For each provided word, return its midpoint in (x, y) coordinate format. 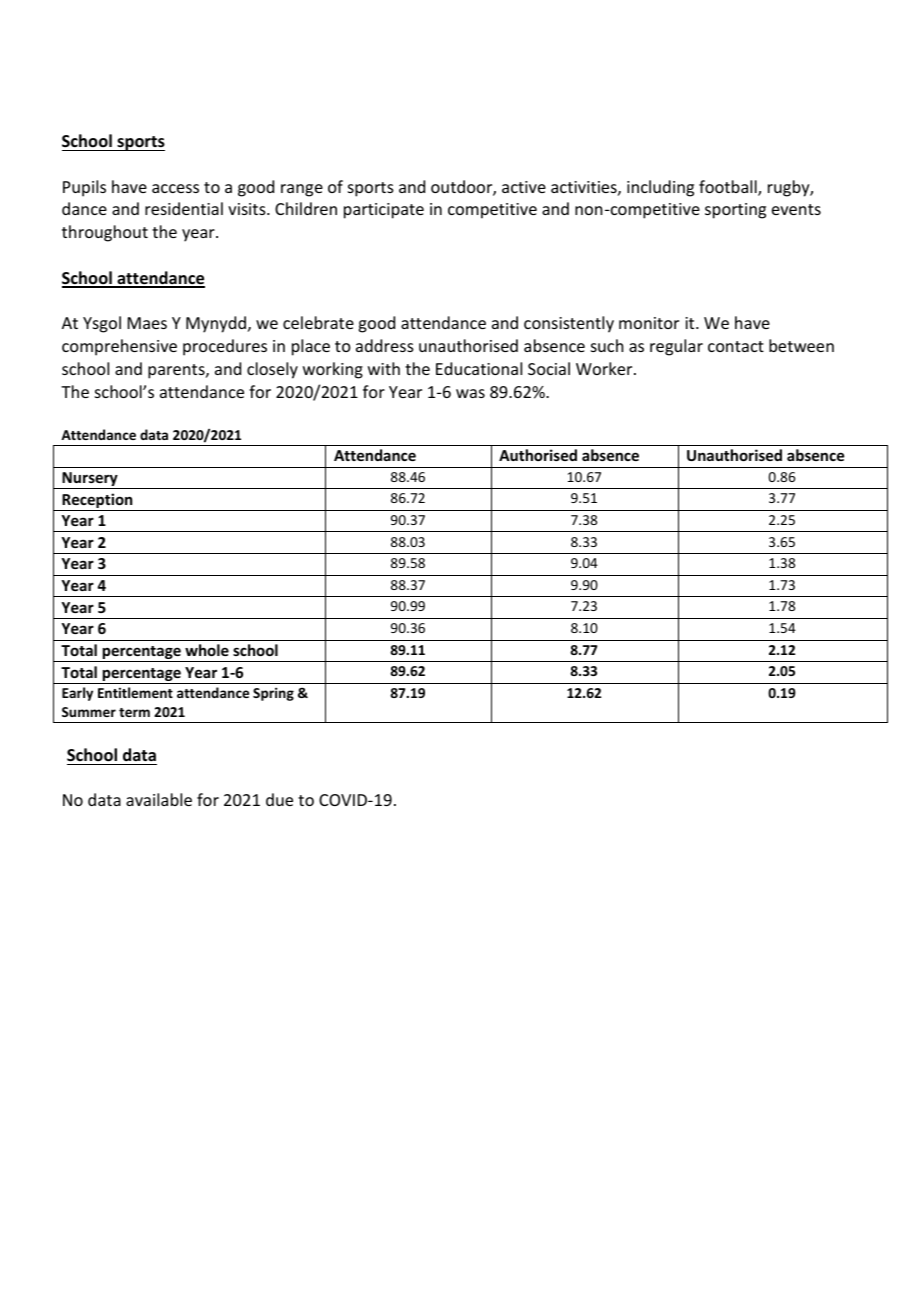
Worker (605, 368)
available (159, 799)
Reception (97, 502)
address (385, 345)
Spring (273, 694)
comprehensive (119, 347)
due (279, 799)
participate (384, 211)
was (470, 393)
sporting (735, 211)
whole (207, 650)
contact (736, 346)
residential (184, 208)
